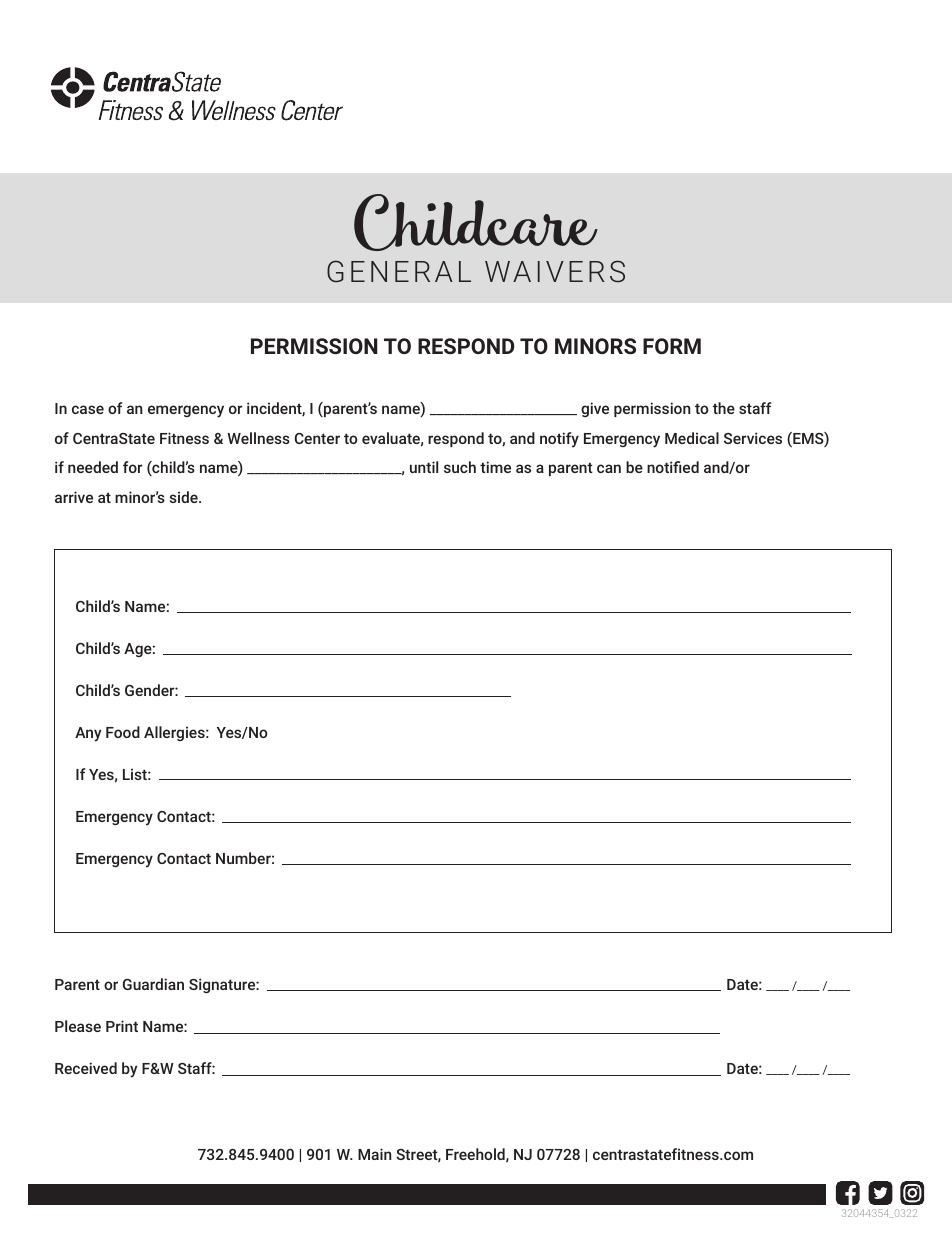 The image size is (952, 1233). I want to click on Main, so click(375, 1154).
